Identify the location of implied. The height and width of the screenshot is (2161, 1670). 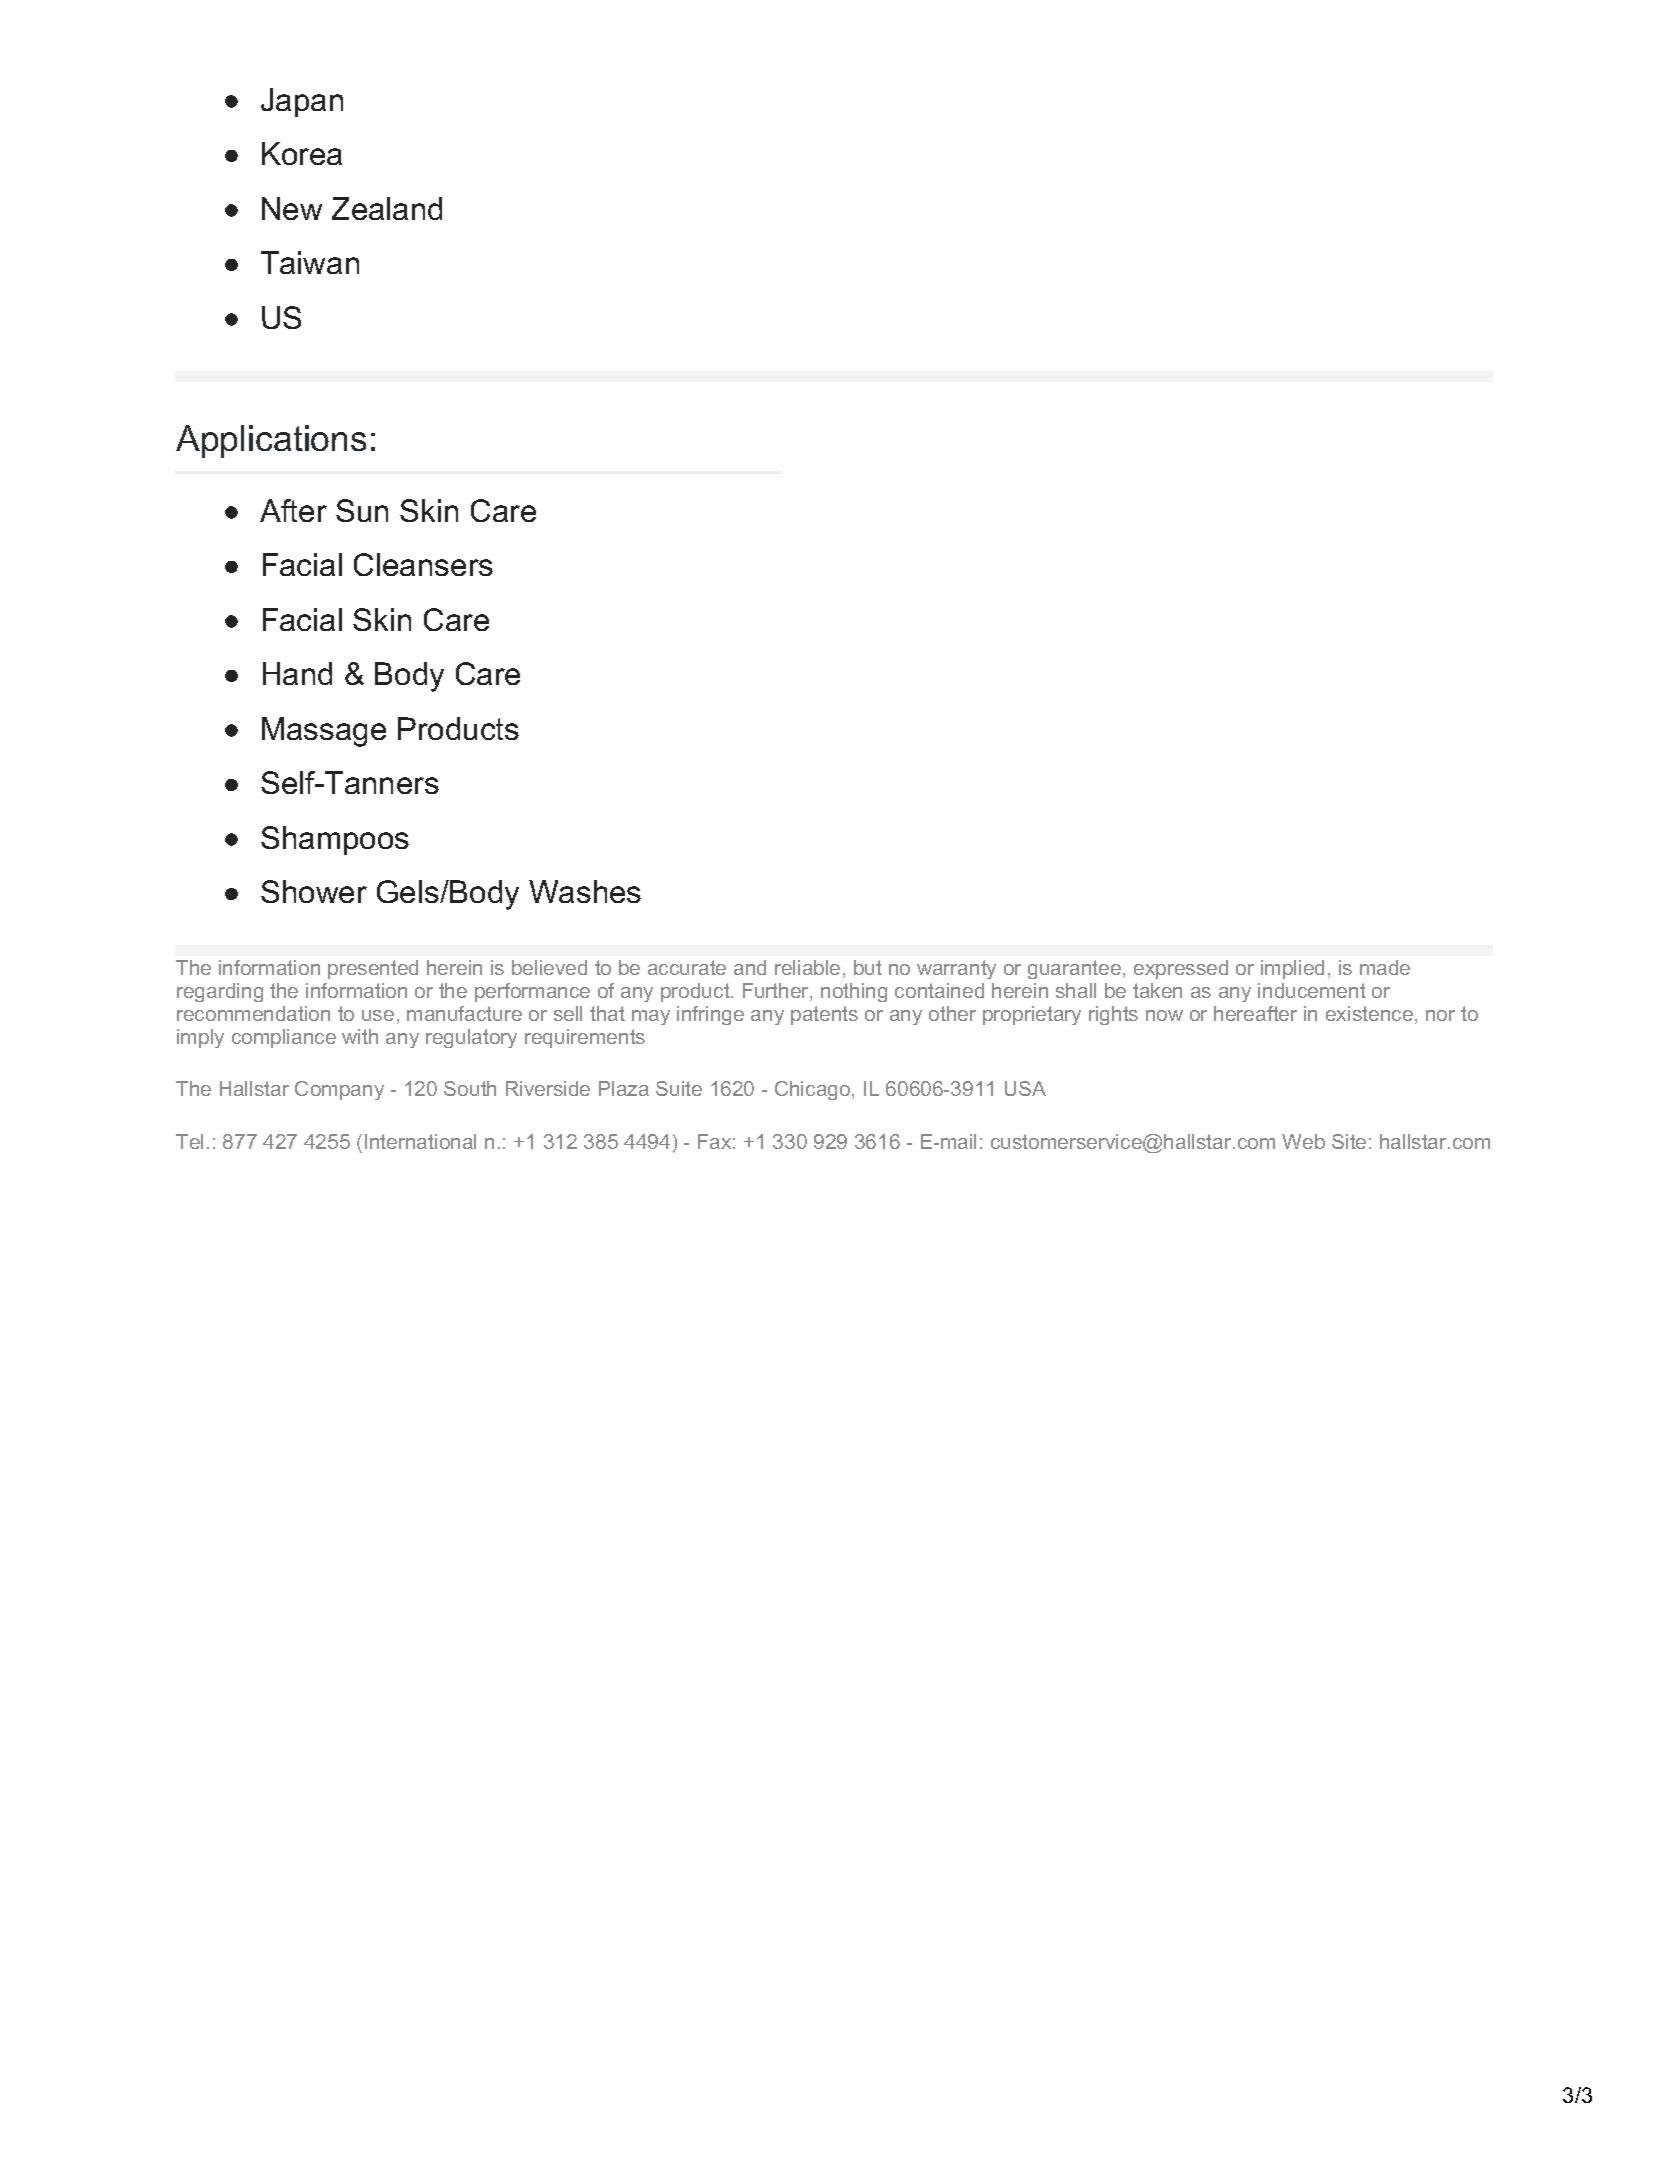
(1292, 969).
